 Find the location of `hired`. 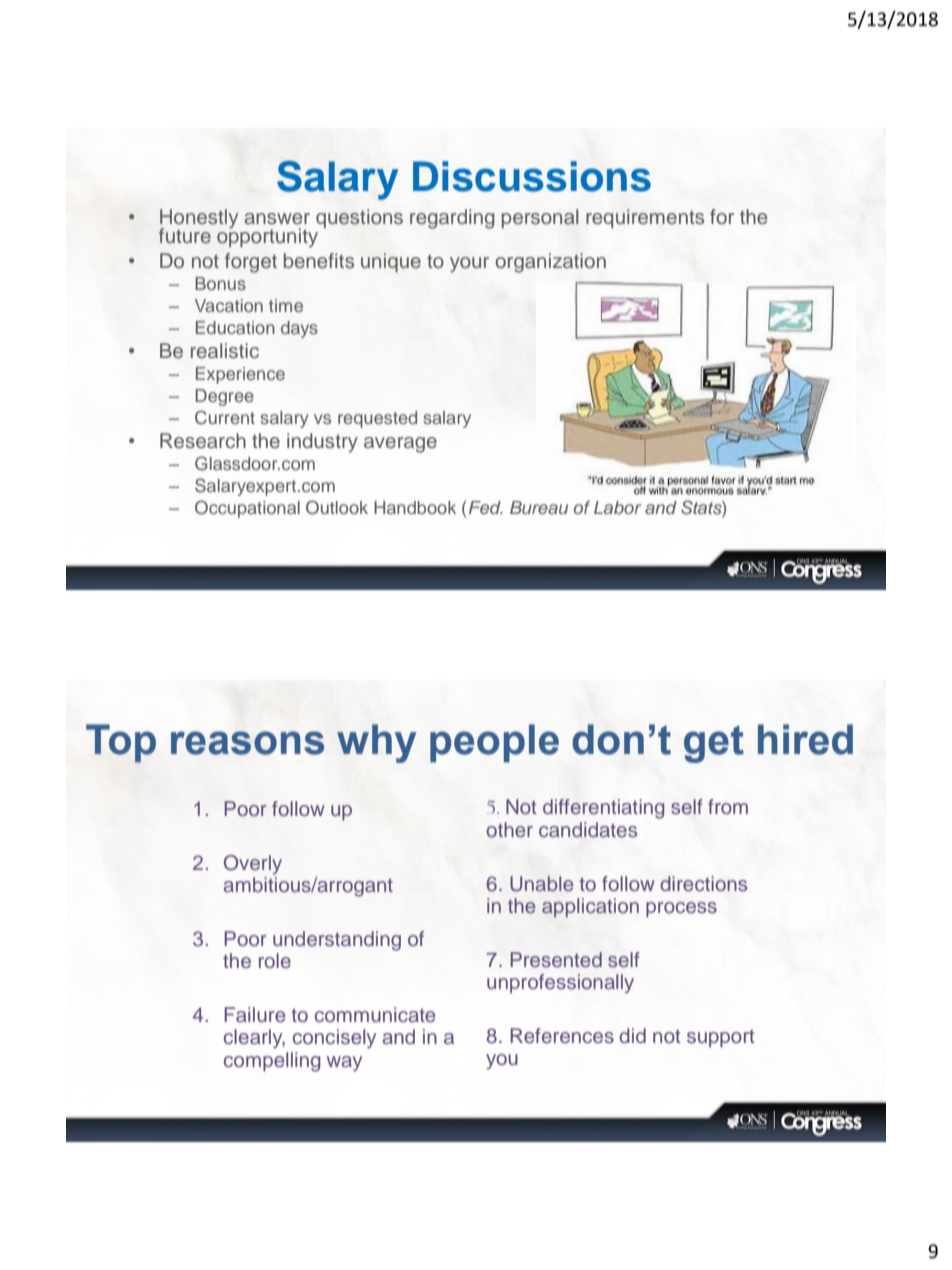

hired is located at coordinates (805, 739).
